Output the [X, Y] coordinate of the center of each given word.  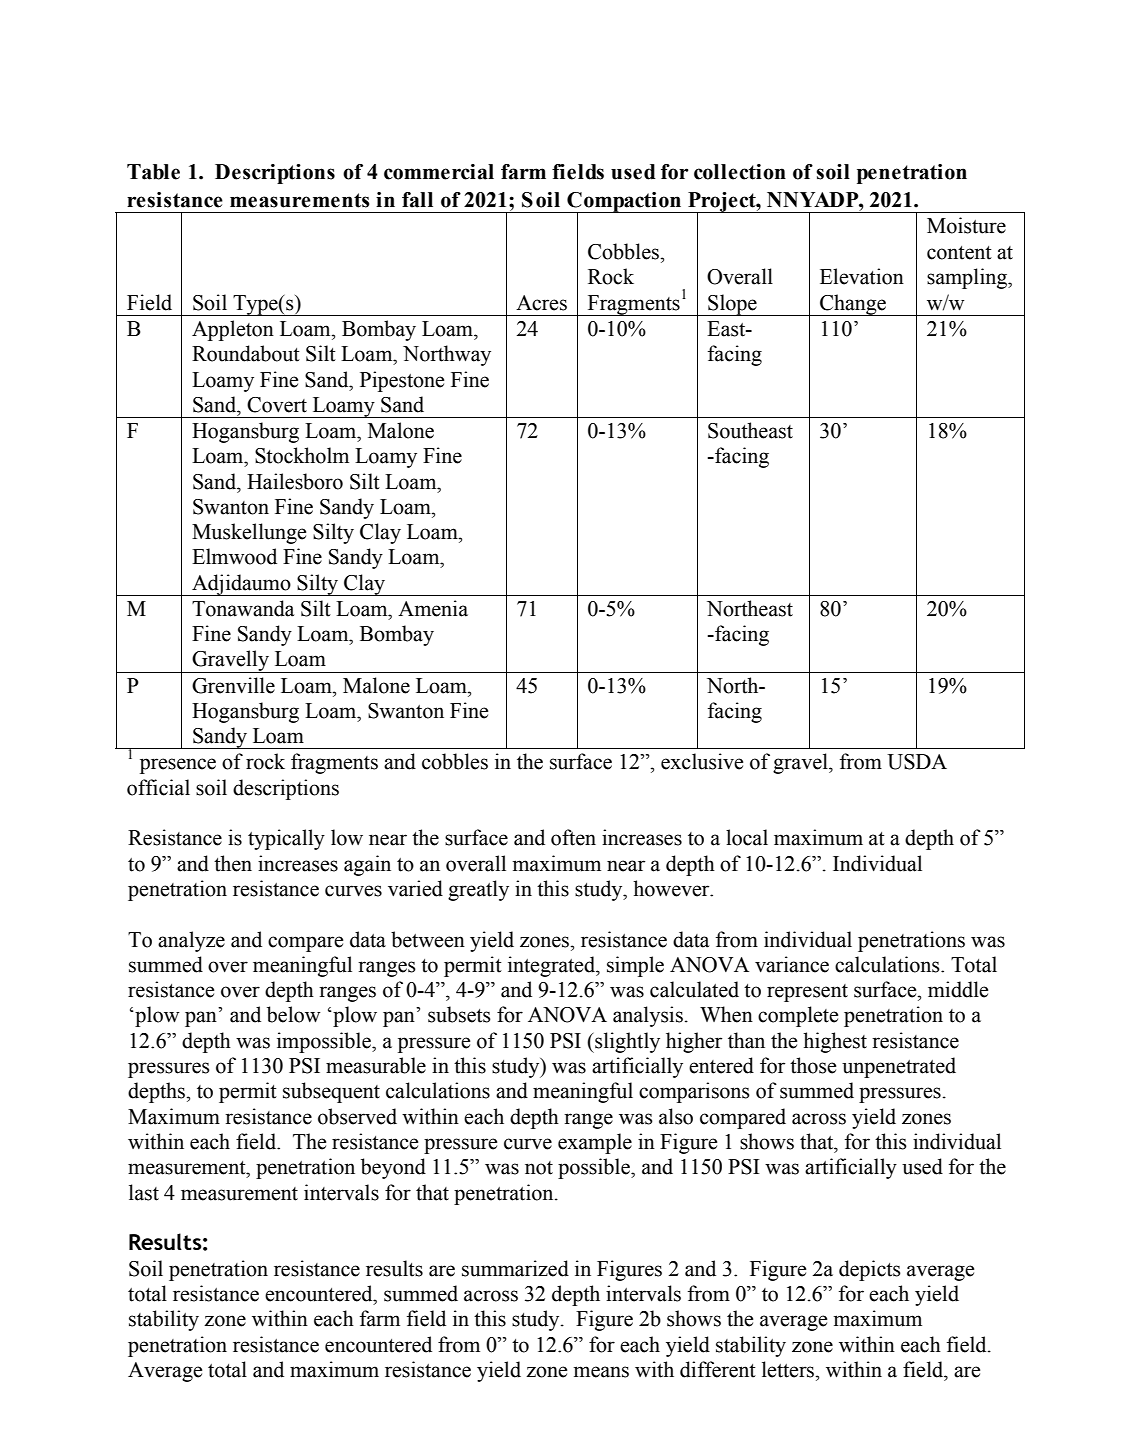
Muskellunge [249, 533]
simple [635, 966]
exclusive [702, 761]
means [601, 1372]
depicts [870, 1270]
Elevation [862, 276]
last [144, 1192]
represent [807, 993]
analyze [191, 941]
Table [153, 172]
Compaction [624, 203]
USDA [917, 762]
